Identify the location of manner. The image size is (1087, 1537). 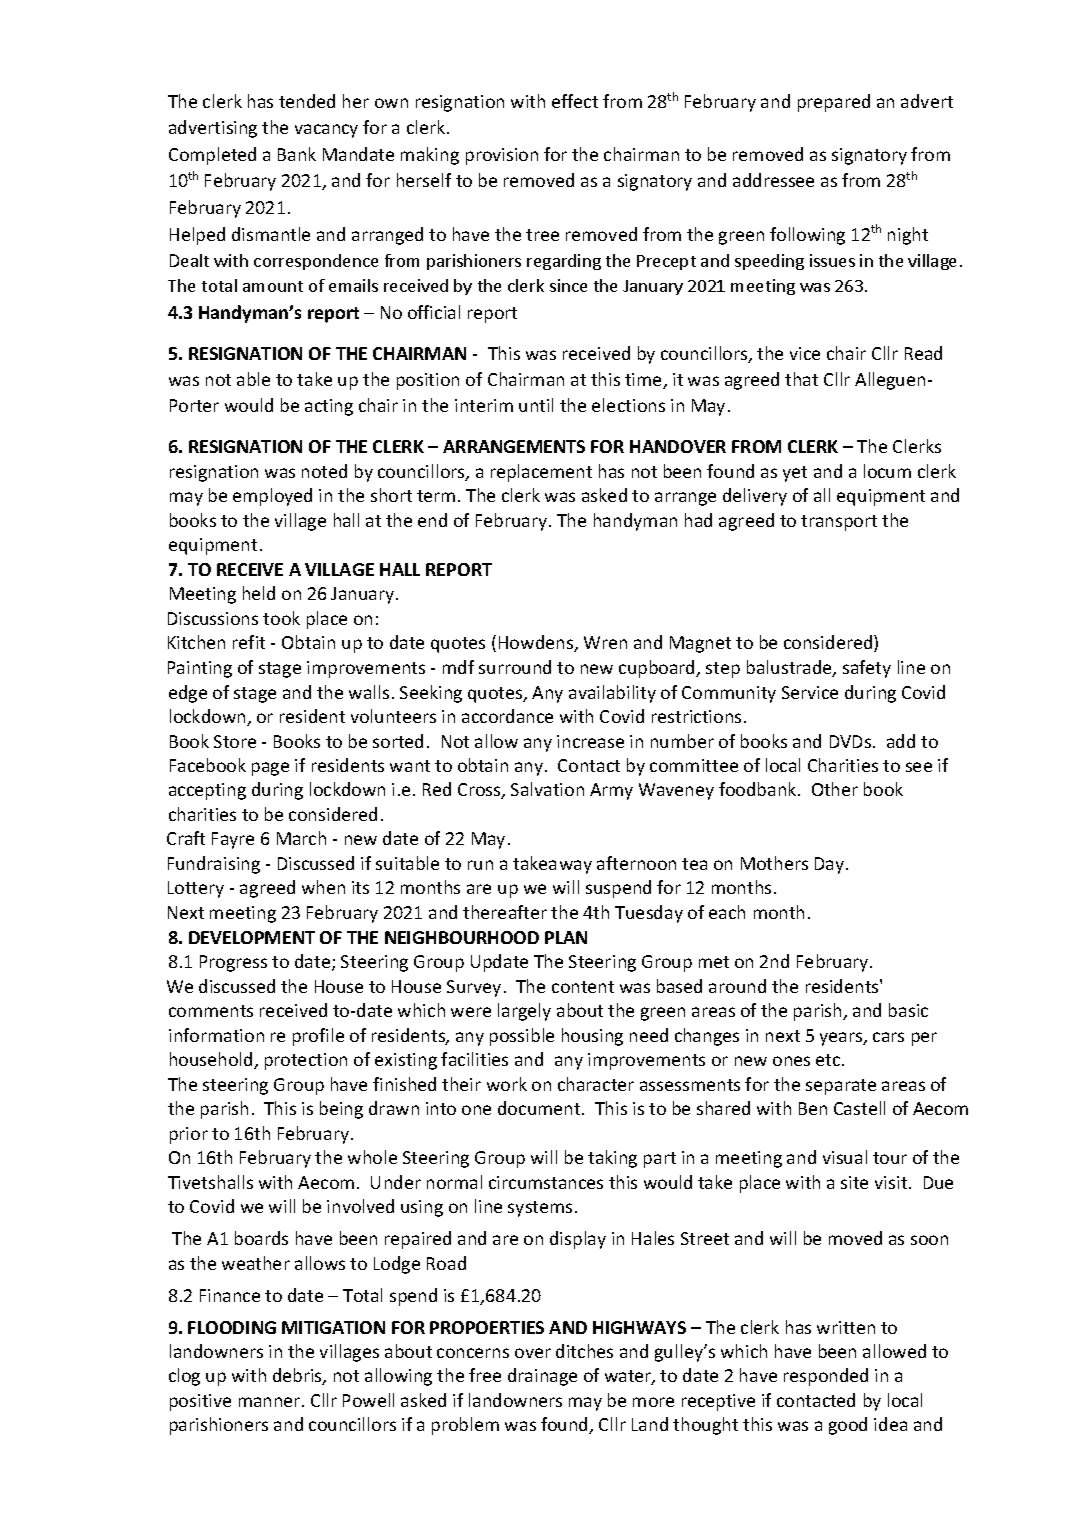
(271, 1402).
